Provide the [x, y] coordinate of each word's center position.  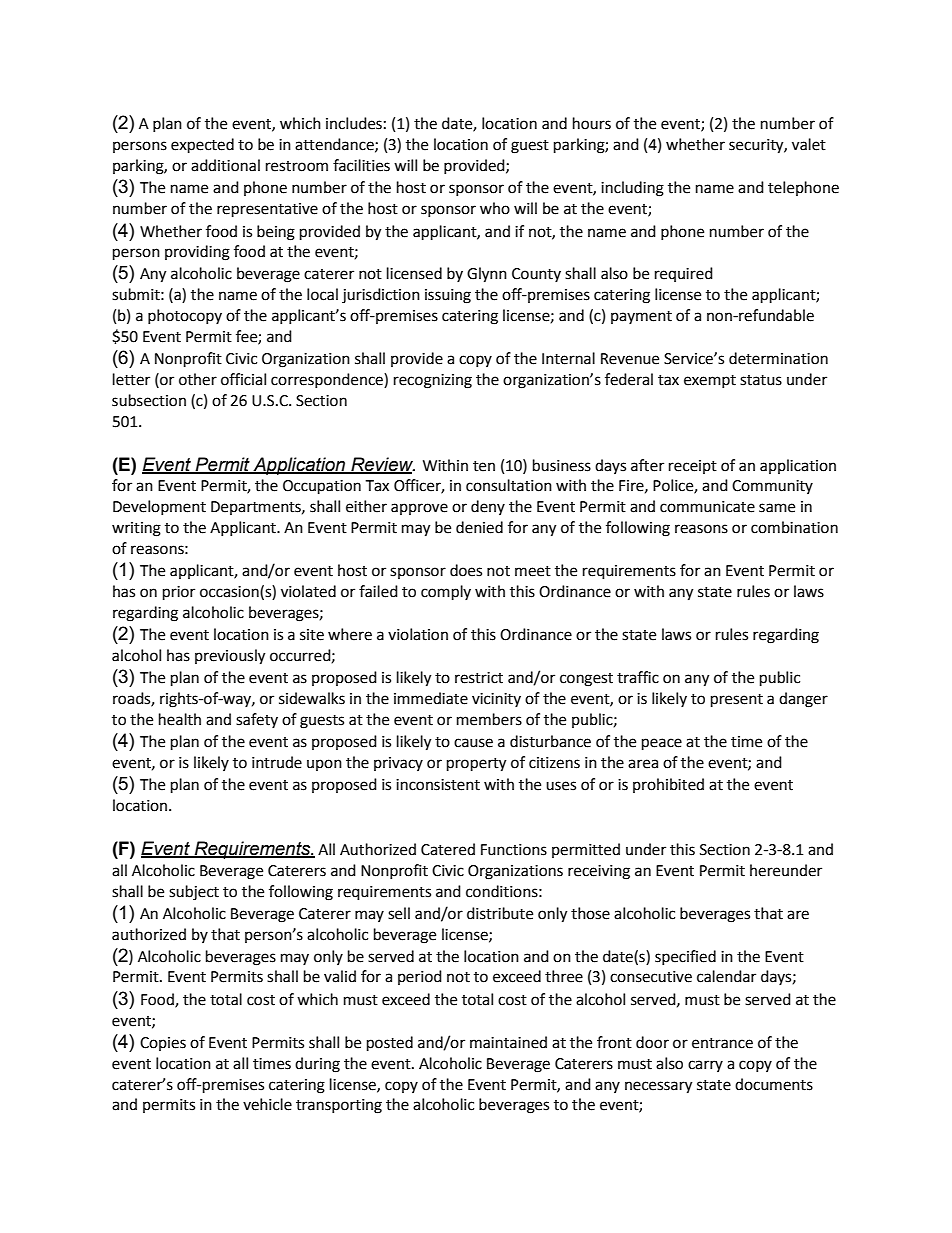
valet [809, 144]
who [495, 208]
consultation [509, 485]
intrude [277, 762]
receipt [693, 467]
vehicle [267, 1104]
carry [705, 1066]
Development [159, 507]
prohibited [668, 785]
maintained [508, 1042]
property [476, 765]
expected [202, 146]
